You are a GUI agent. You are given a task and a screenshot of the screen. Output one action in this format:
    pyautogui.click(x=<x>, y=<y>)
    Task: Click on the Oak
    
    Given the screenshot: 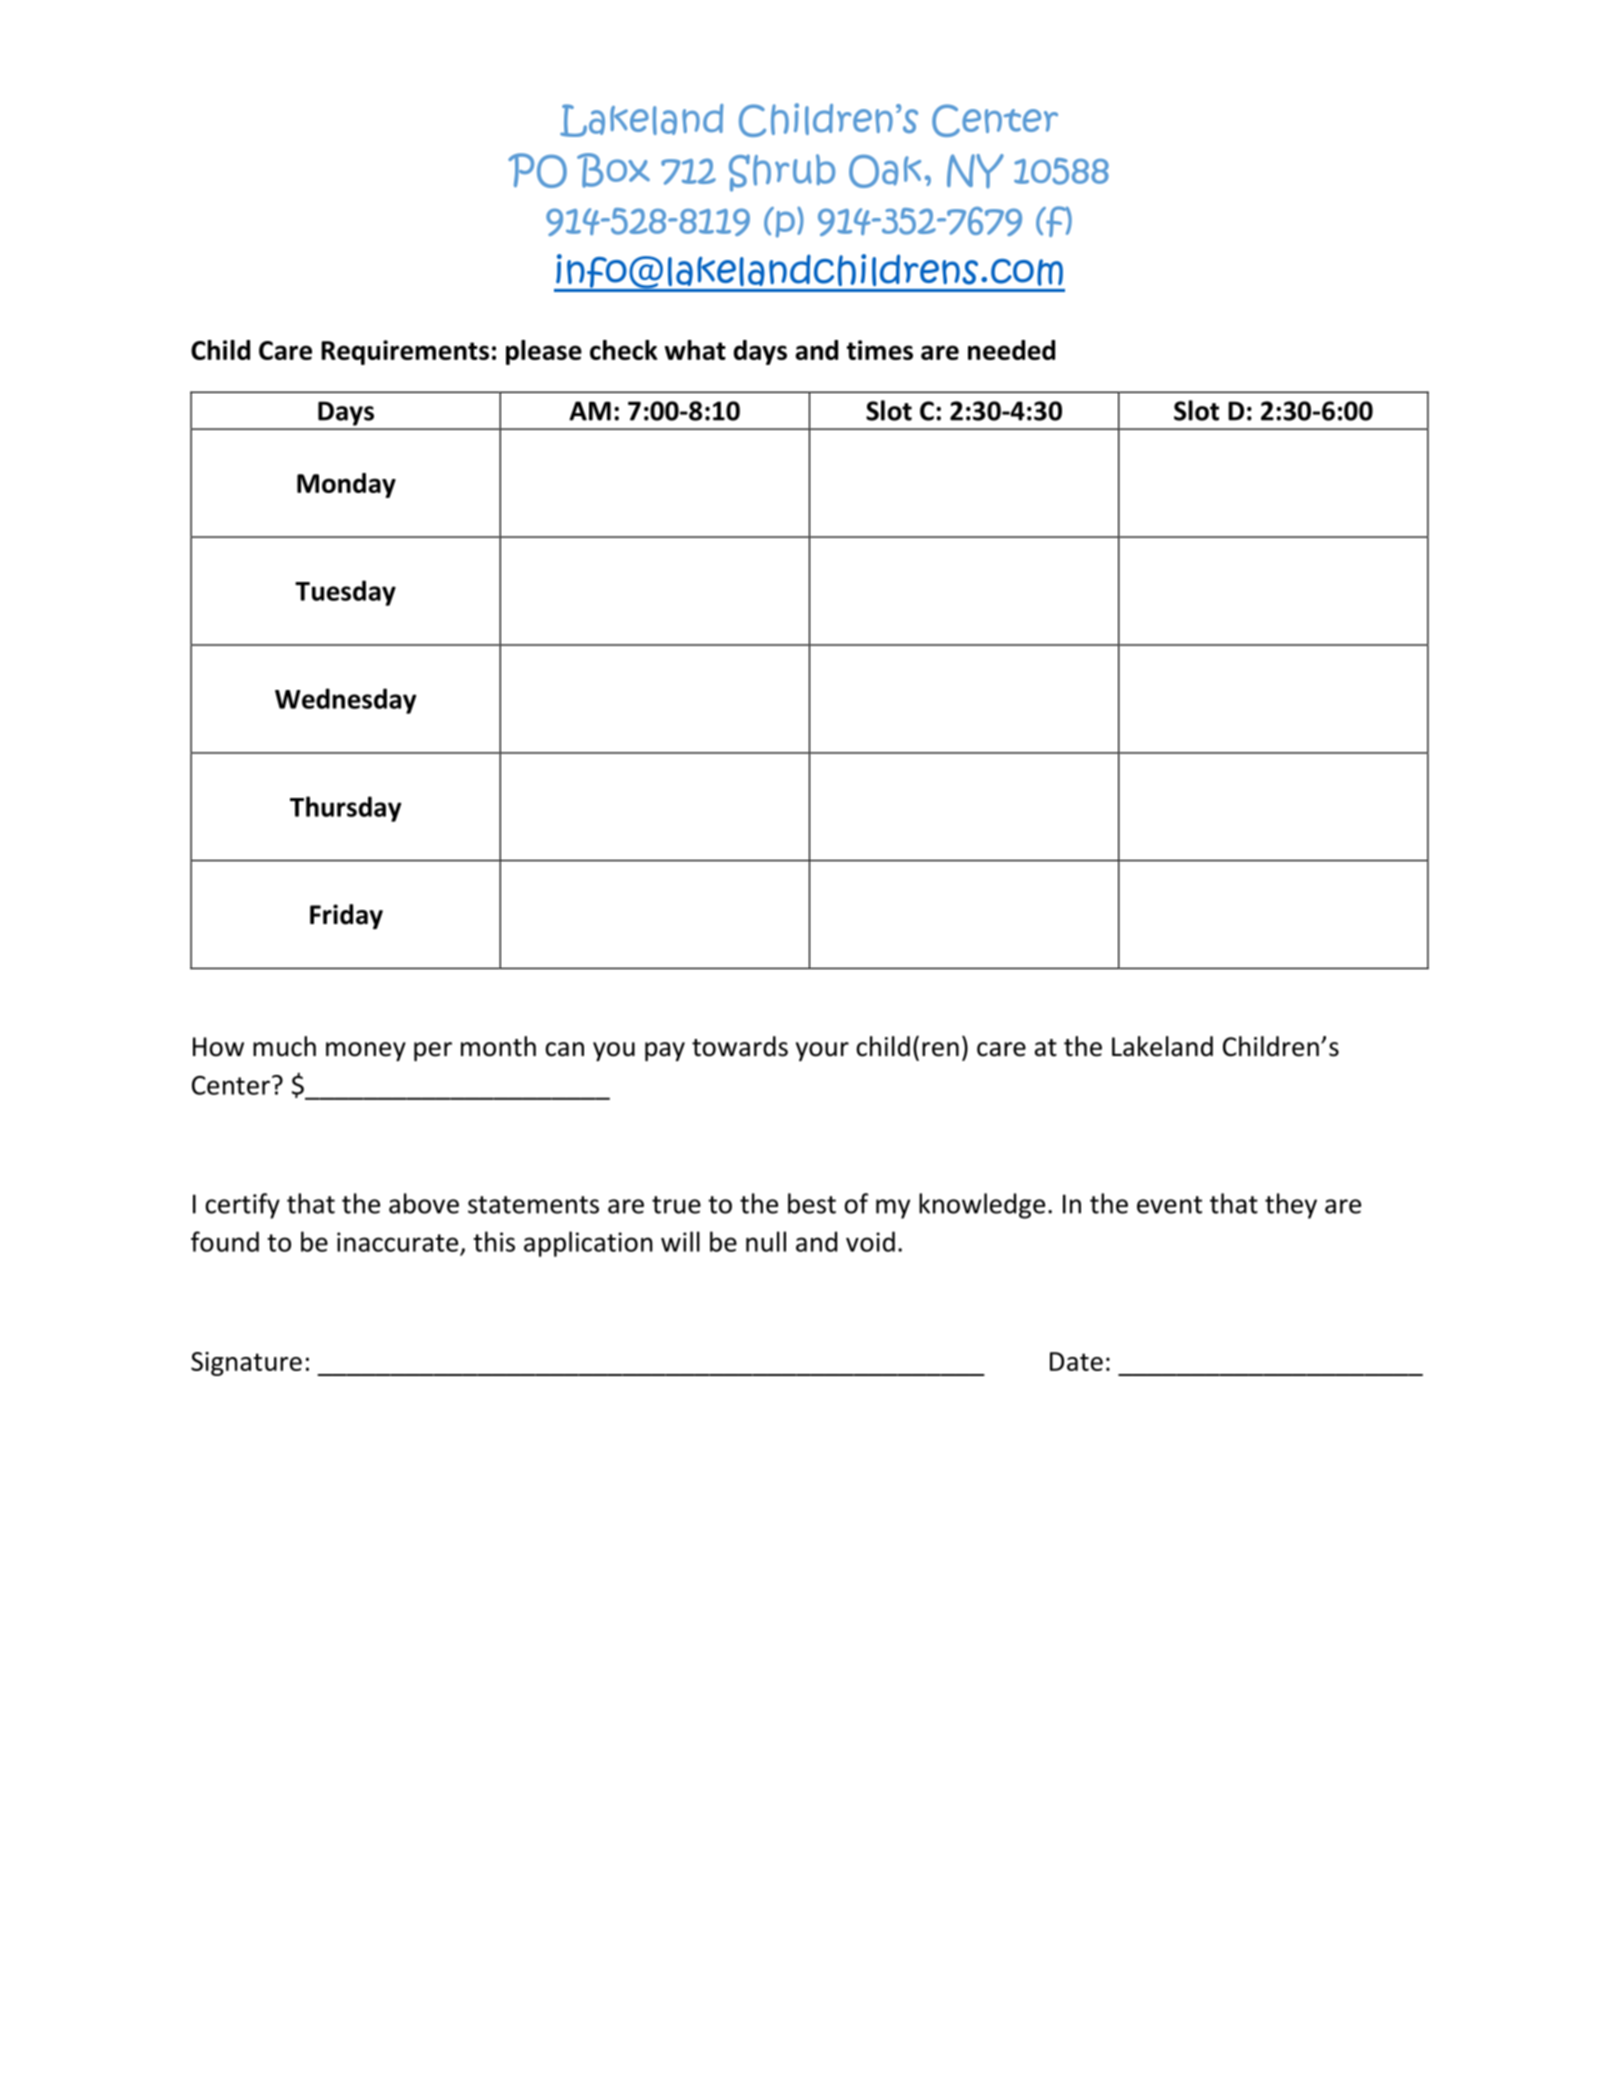 What is the action you would take?
    pyautogui.click(x=885, y=171)
